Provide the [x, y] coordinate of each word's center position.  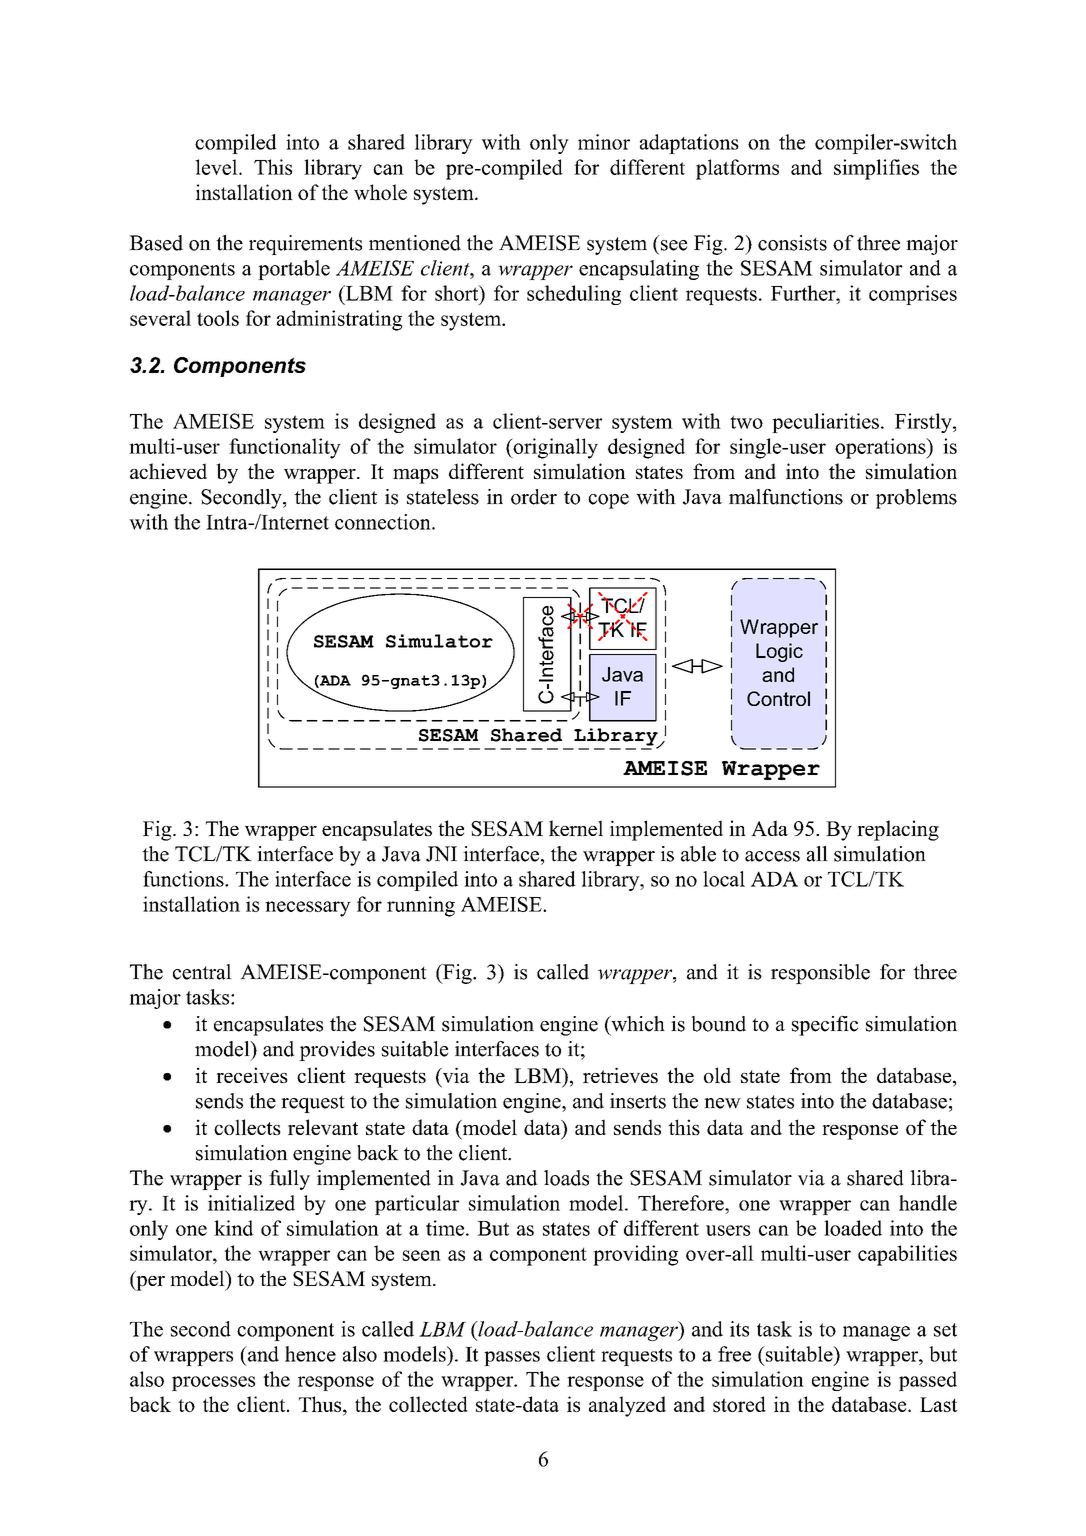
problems [916, 499]
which [637, 1024]
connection [384, 522]
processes [213, 1383]
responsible [820, 974]
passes [512, 1358]
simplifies [876, 169]
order [534, 497]
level [217, 167]
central [202, 972]
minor [604, 142]
